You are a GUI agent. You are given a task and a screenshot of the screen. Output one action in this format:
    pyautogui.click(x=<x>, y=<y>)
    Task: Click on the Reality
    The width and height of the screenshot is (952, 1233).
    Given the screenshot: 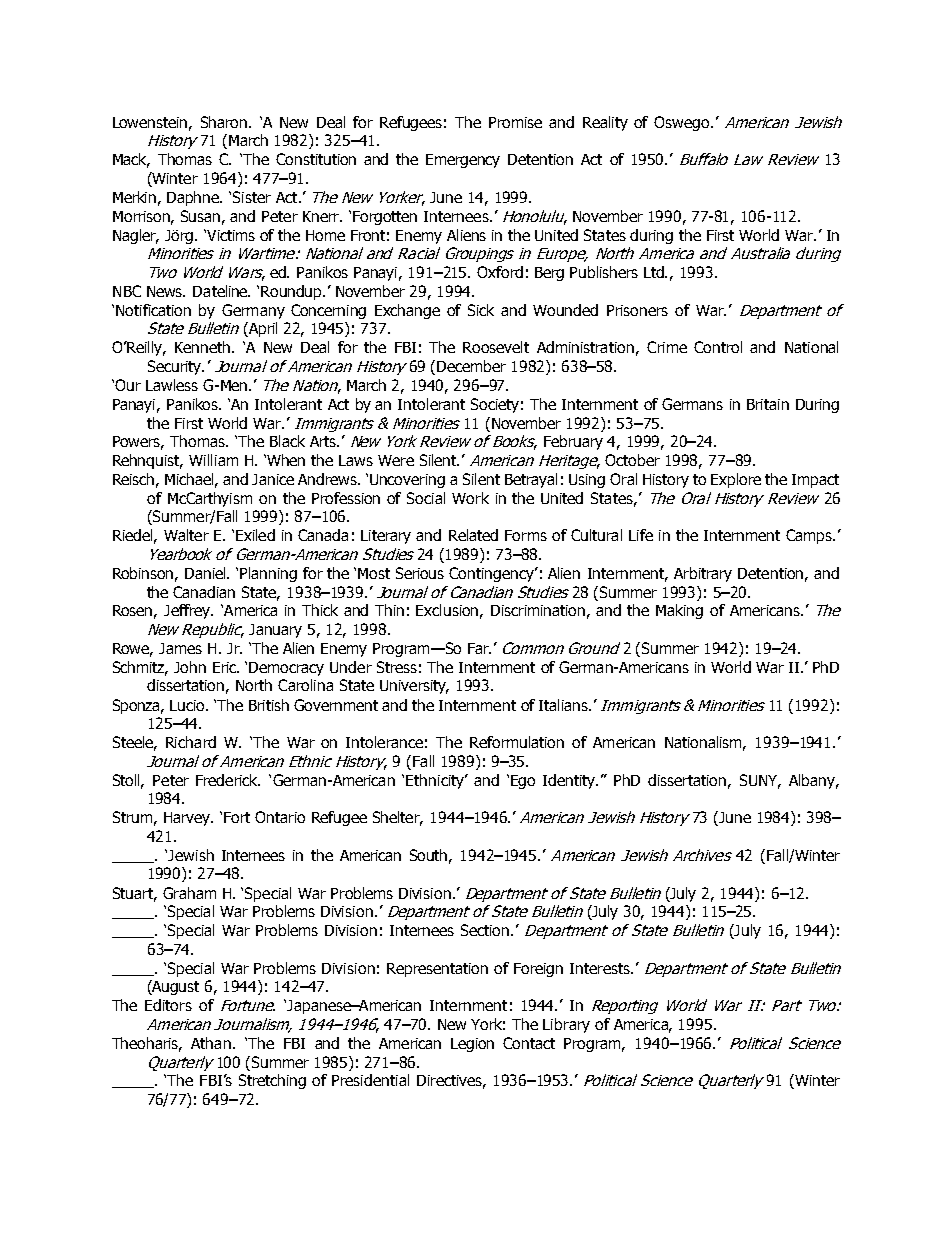 What is the action you would take?
    pyautogui.click(x=605, y=123)
